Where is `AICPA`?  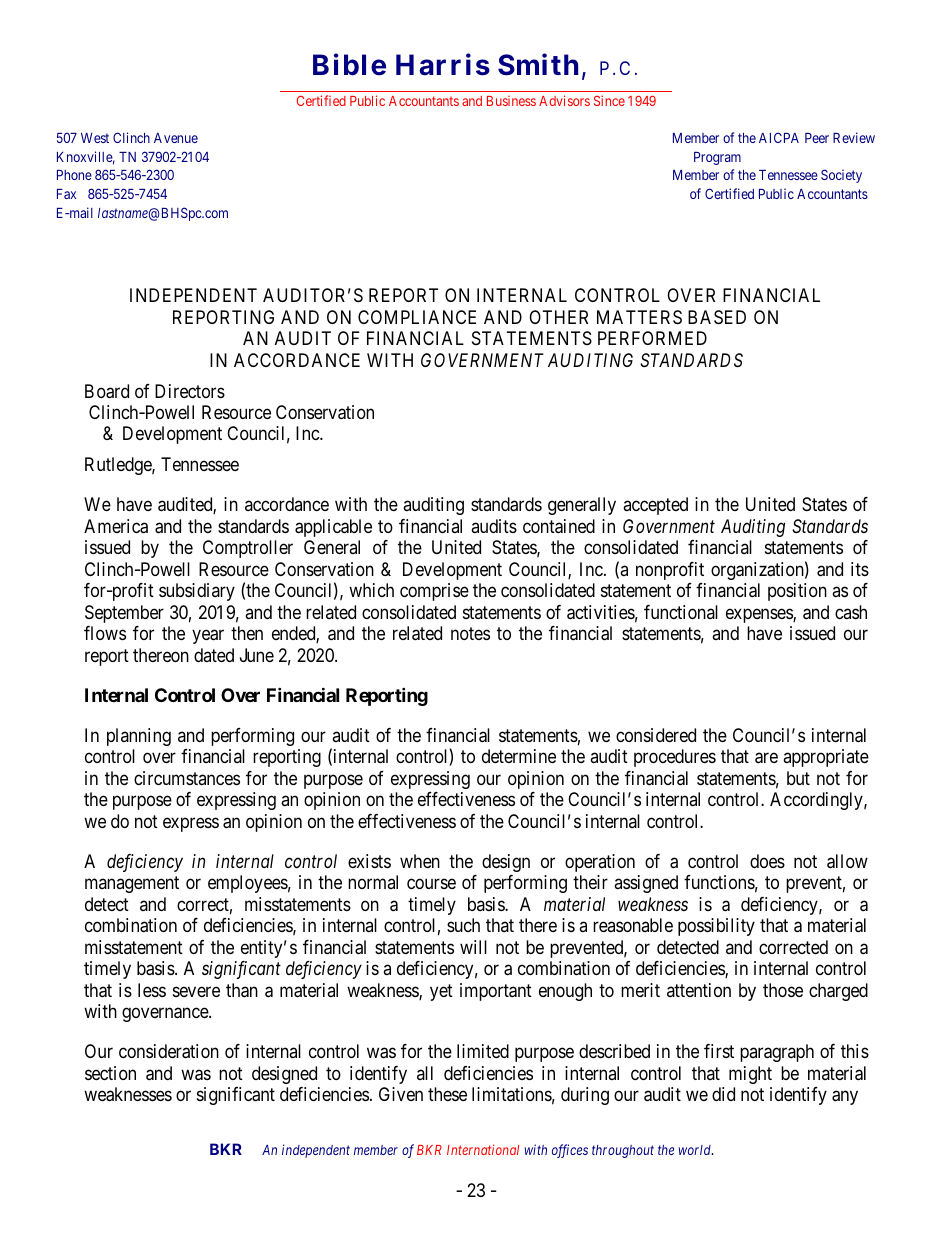
AICPA is located at coordinates (779, 137).
